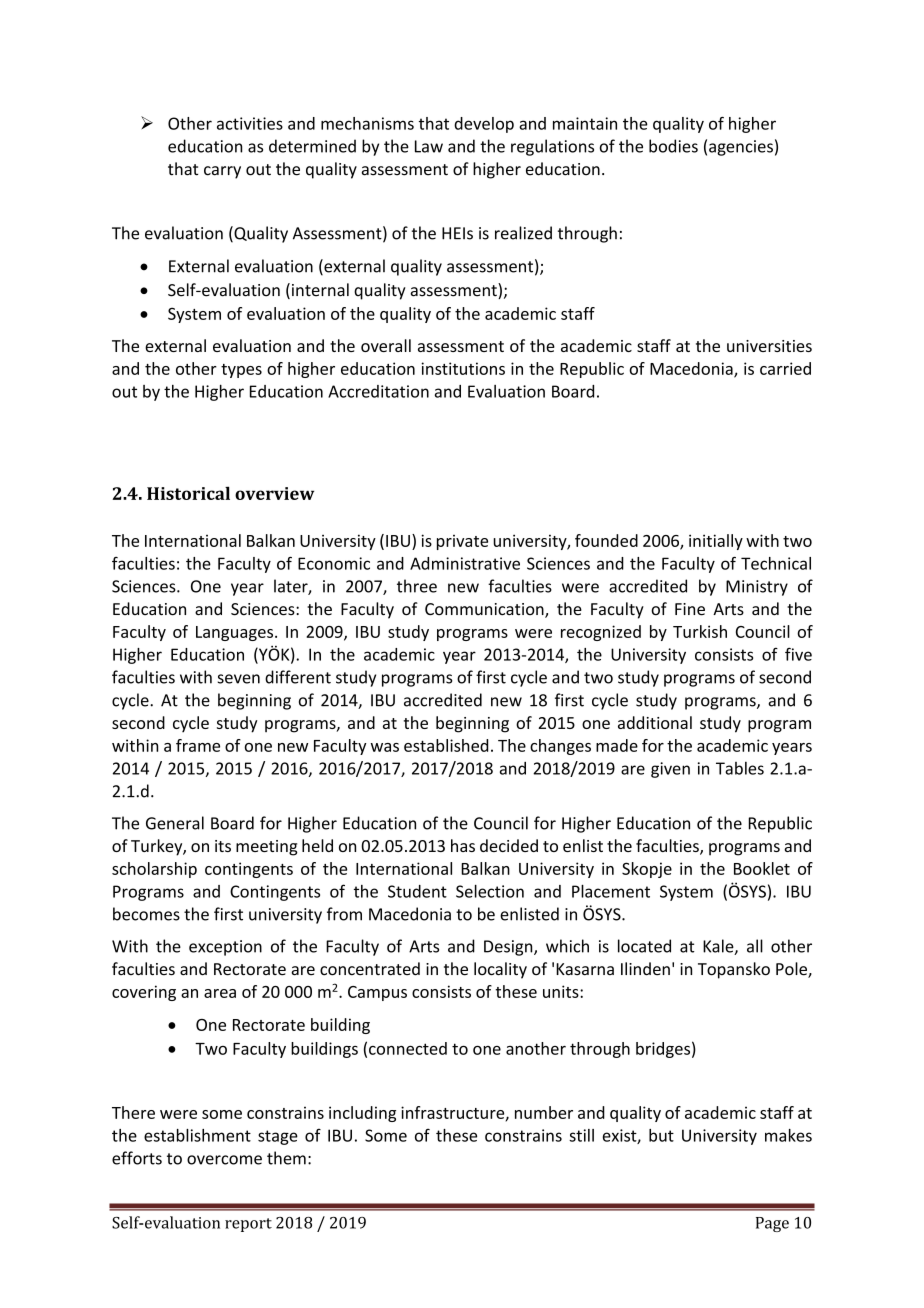  I want to click on establishment, so click(197, 1135).
